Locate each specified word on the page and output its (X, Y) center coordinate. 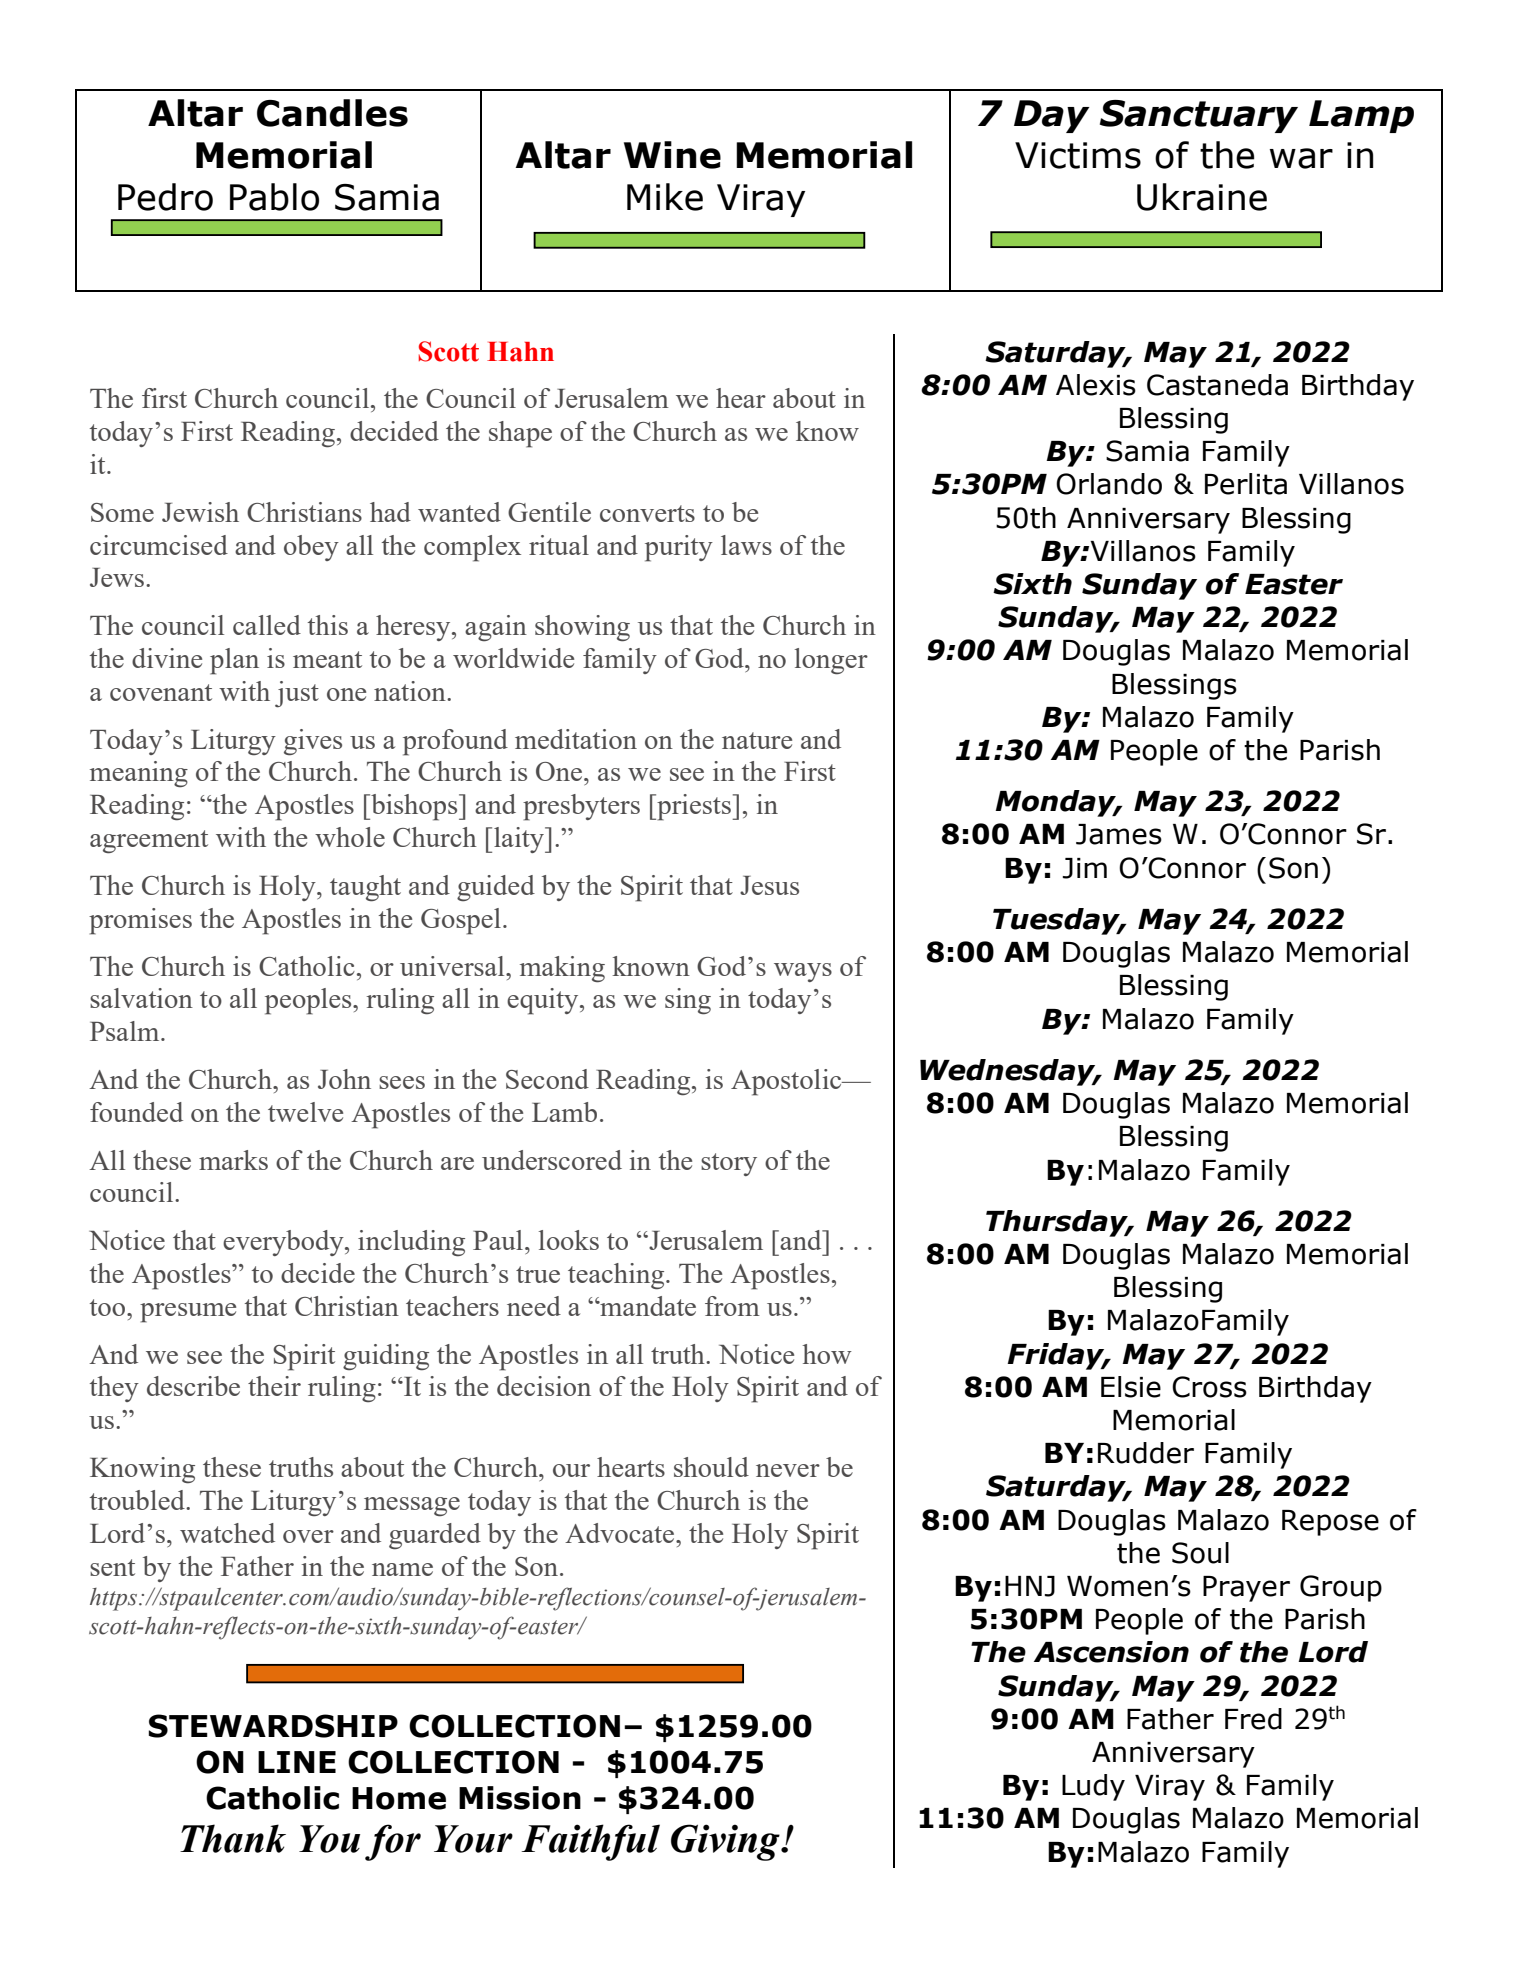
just (297, 694)
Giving (726, 1842)
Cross (1209, 1387)
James (1119, 834)
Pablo (274, 197)
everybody (284, 1243)
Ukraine (1202, 197)
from (732, 1306)
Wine (672, 155)
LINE (297, 1762)
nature (757, 740)
